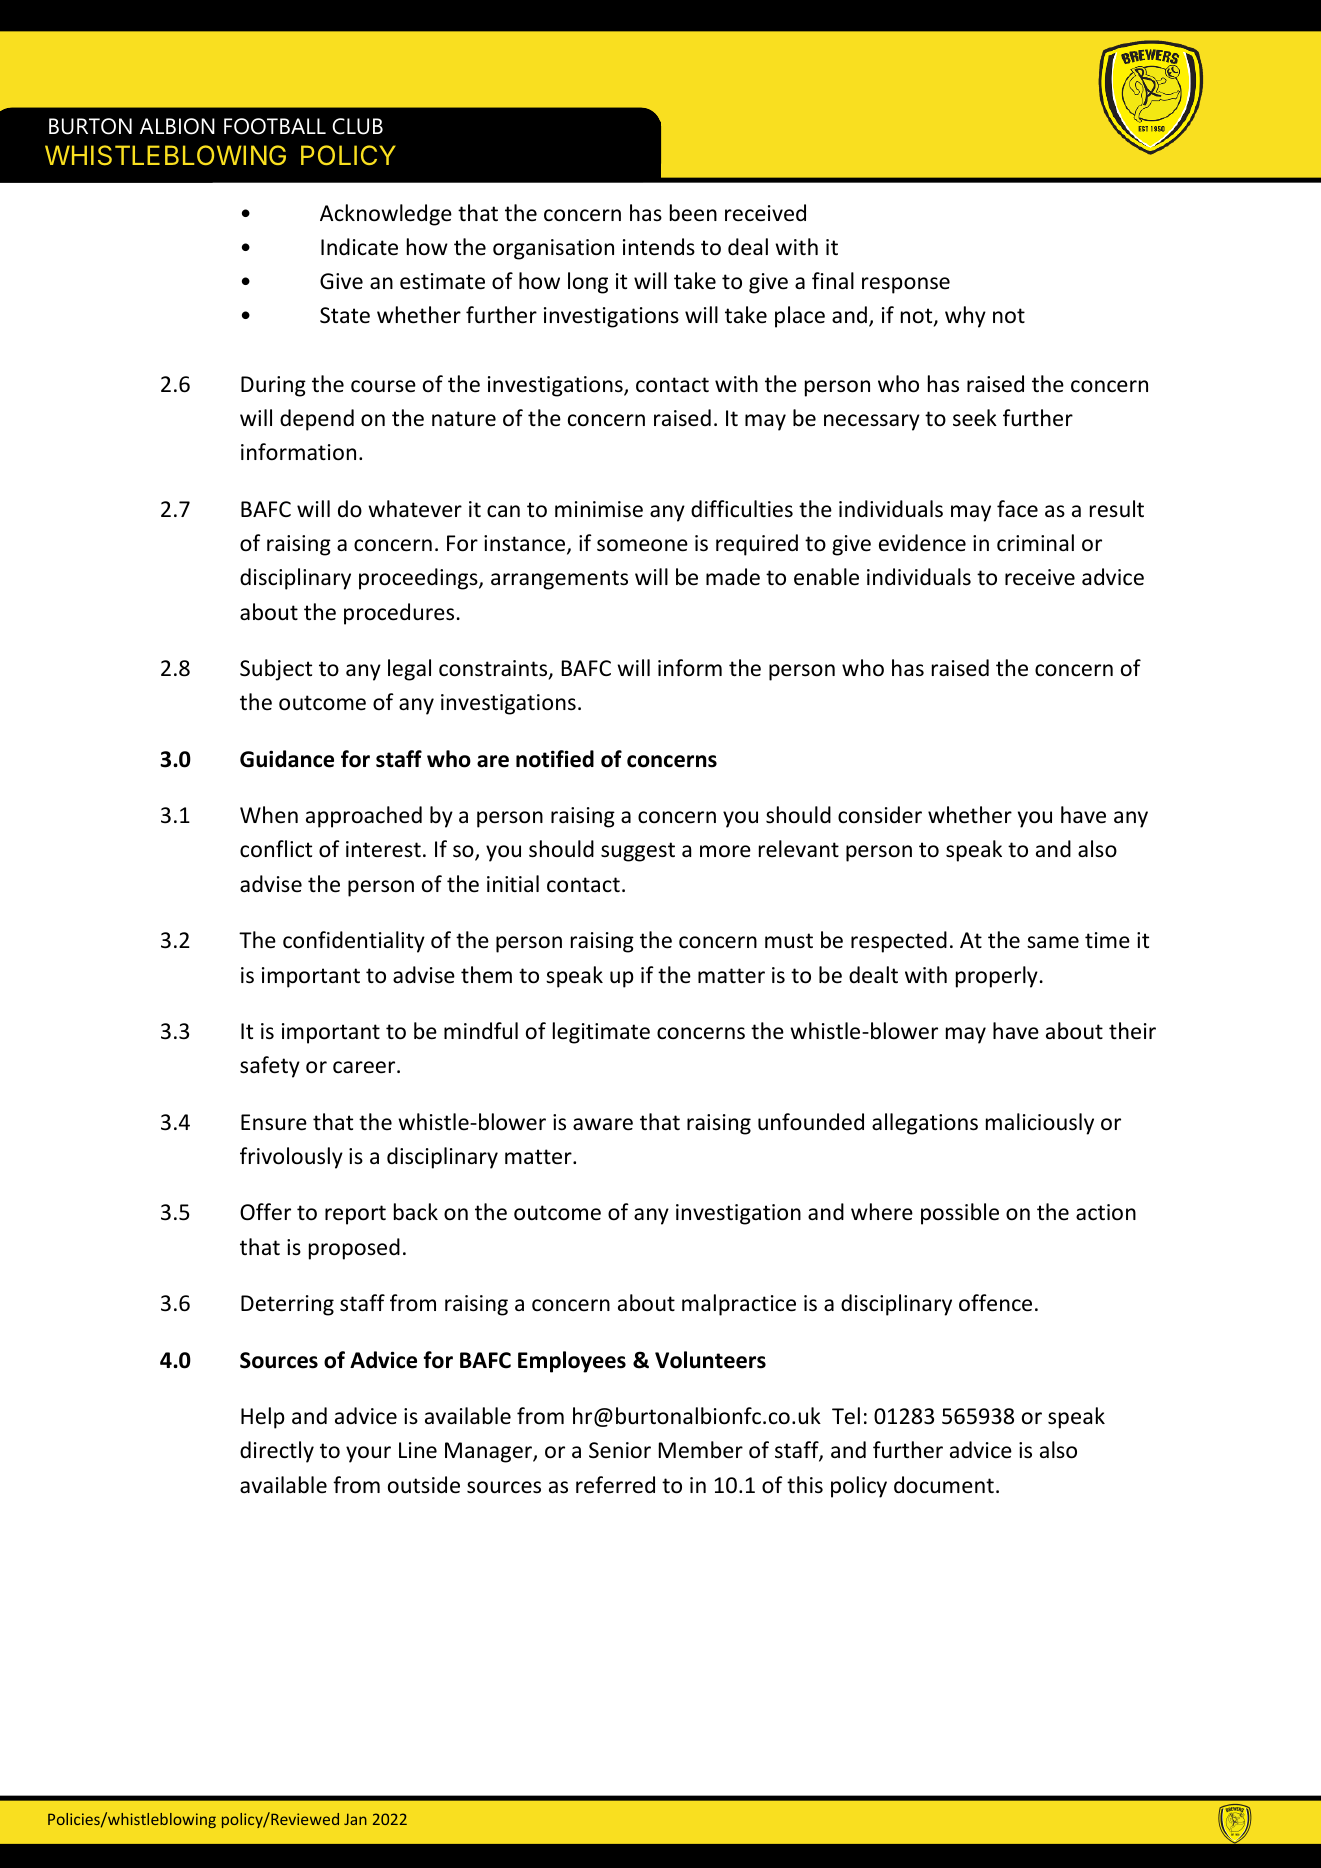  What do you see at coordinates (739, 1305) in the document?
I see `malpractice` at bounding box center [739, 1305].
